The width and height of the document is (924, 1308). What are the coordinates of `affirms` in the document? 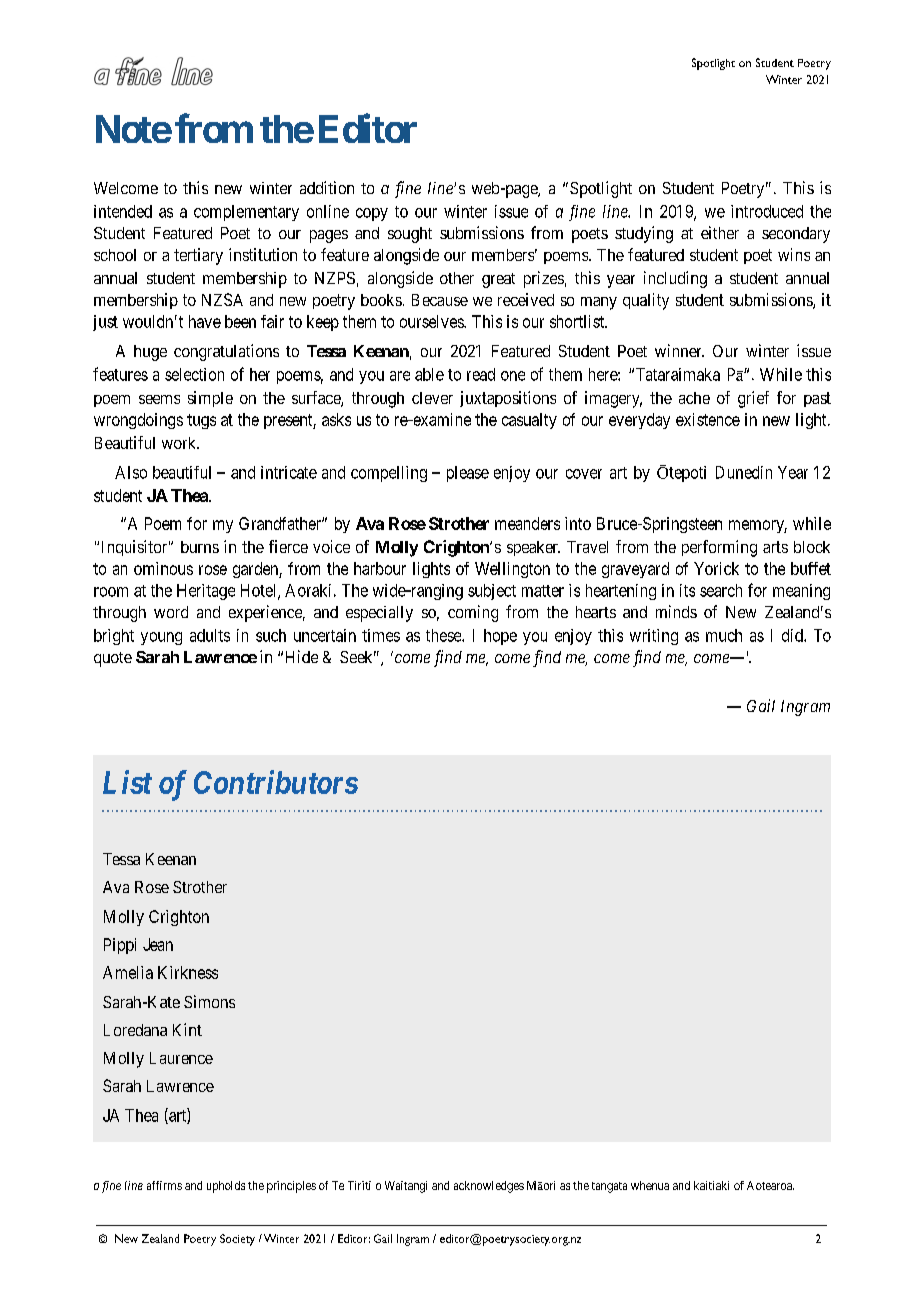 It's located at (164, 1185).
